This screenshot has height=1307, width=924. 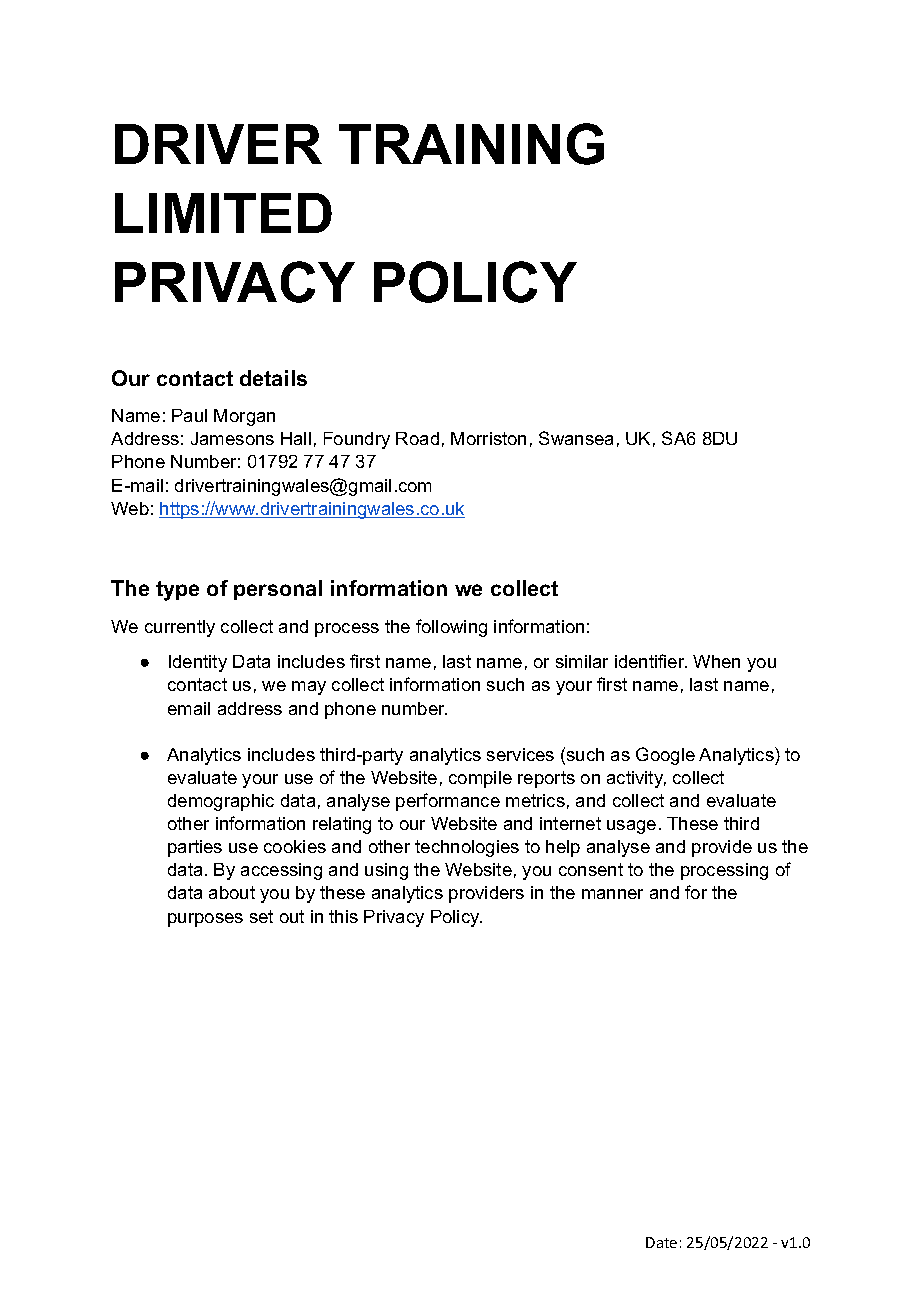 What do you see at coordinates (205, 920) in the screenshot?
I see `purposes` at bounding box center [205, 920].
